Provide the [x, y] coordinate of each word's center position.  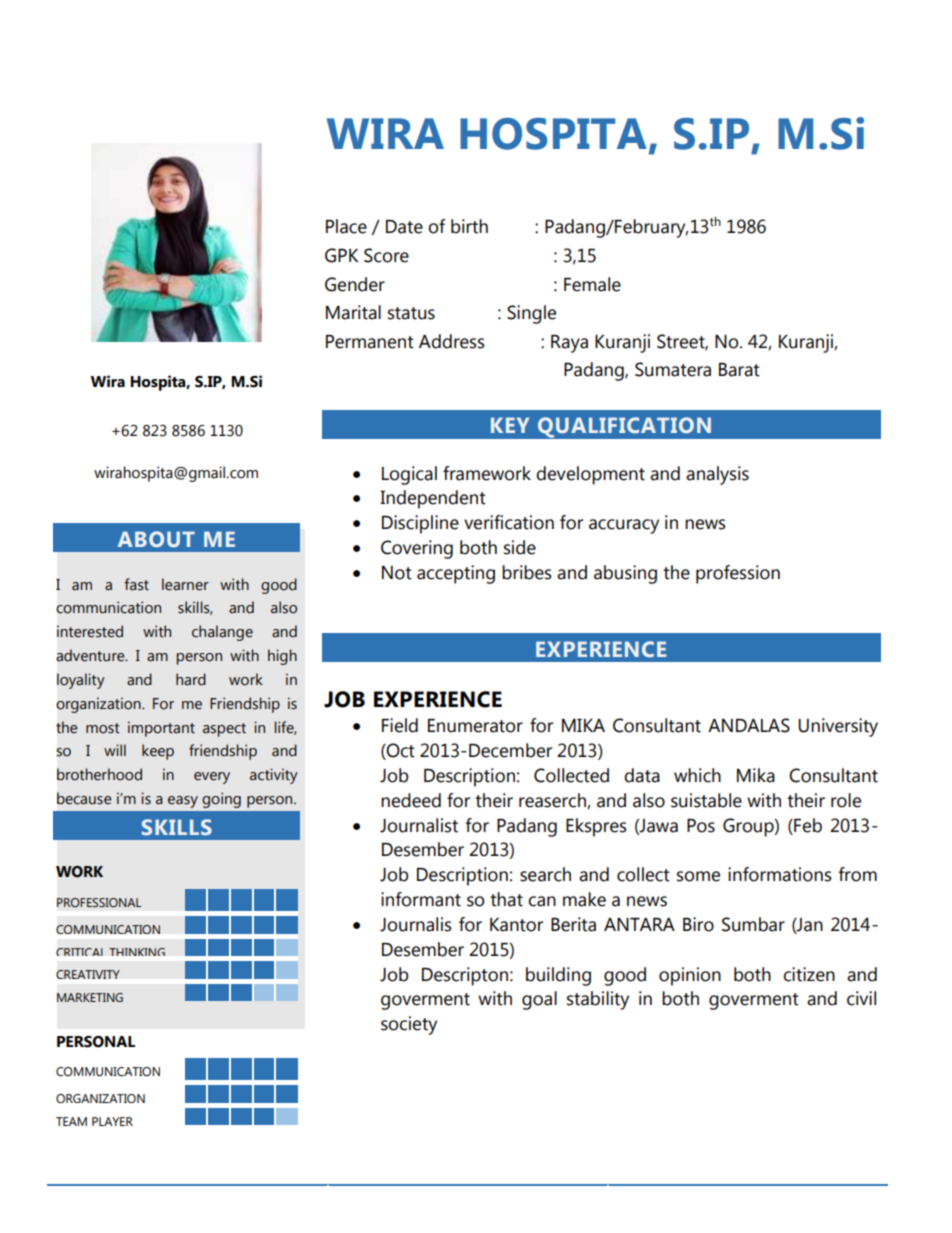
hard [191, 679]
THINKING [137, 952]
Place [346, 226]
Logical [409, 475]
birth [469, 226]
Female [592, 284]
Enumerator [475, 726]
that [506, 899]
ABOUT [156, 539]
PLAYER [112, 1121]
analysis [717, 475]
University [838, 727]
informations [780, 874]
